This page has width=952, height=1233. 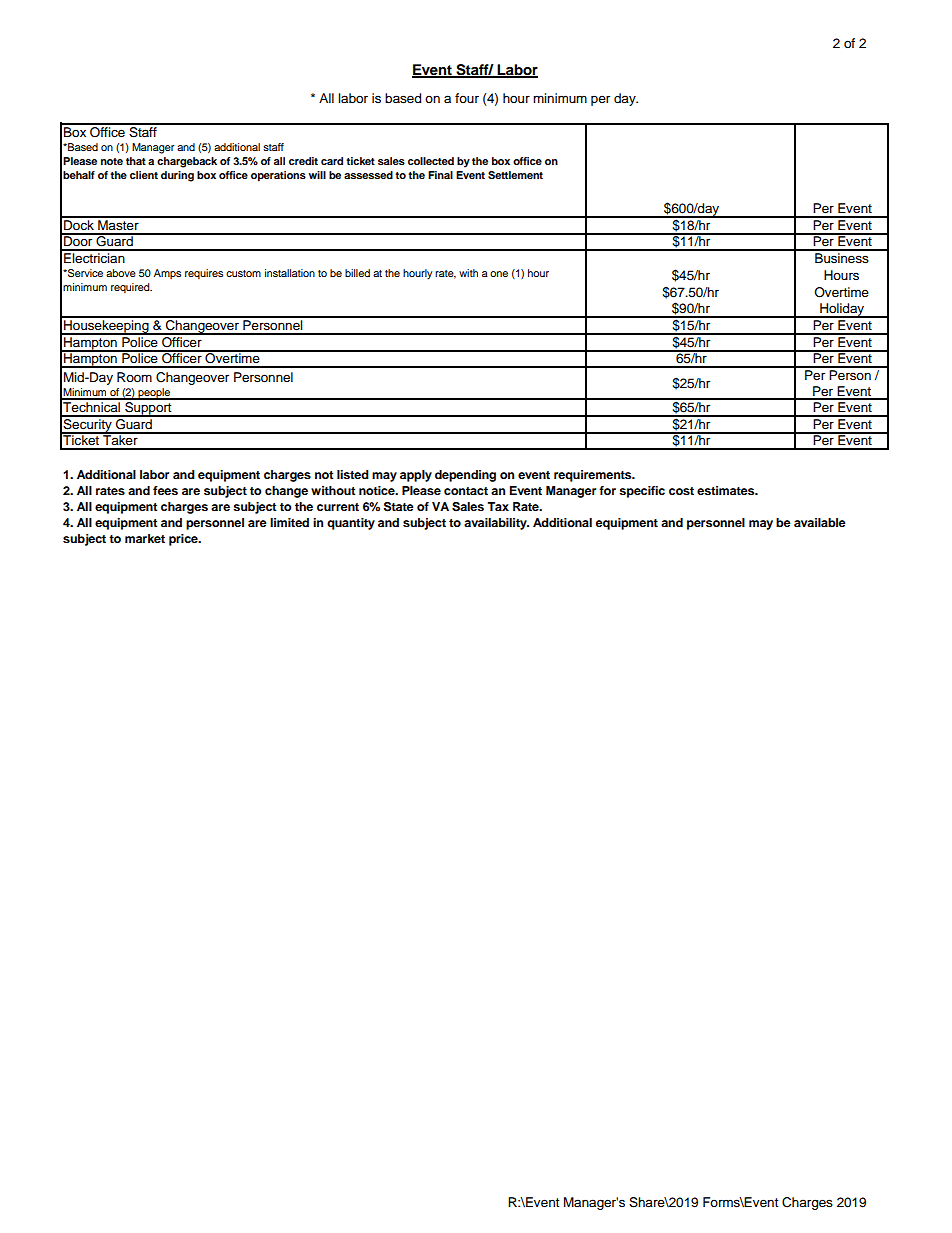 I want to click on that, so click(x=136, y=161).
